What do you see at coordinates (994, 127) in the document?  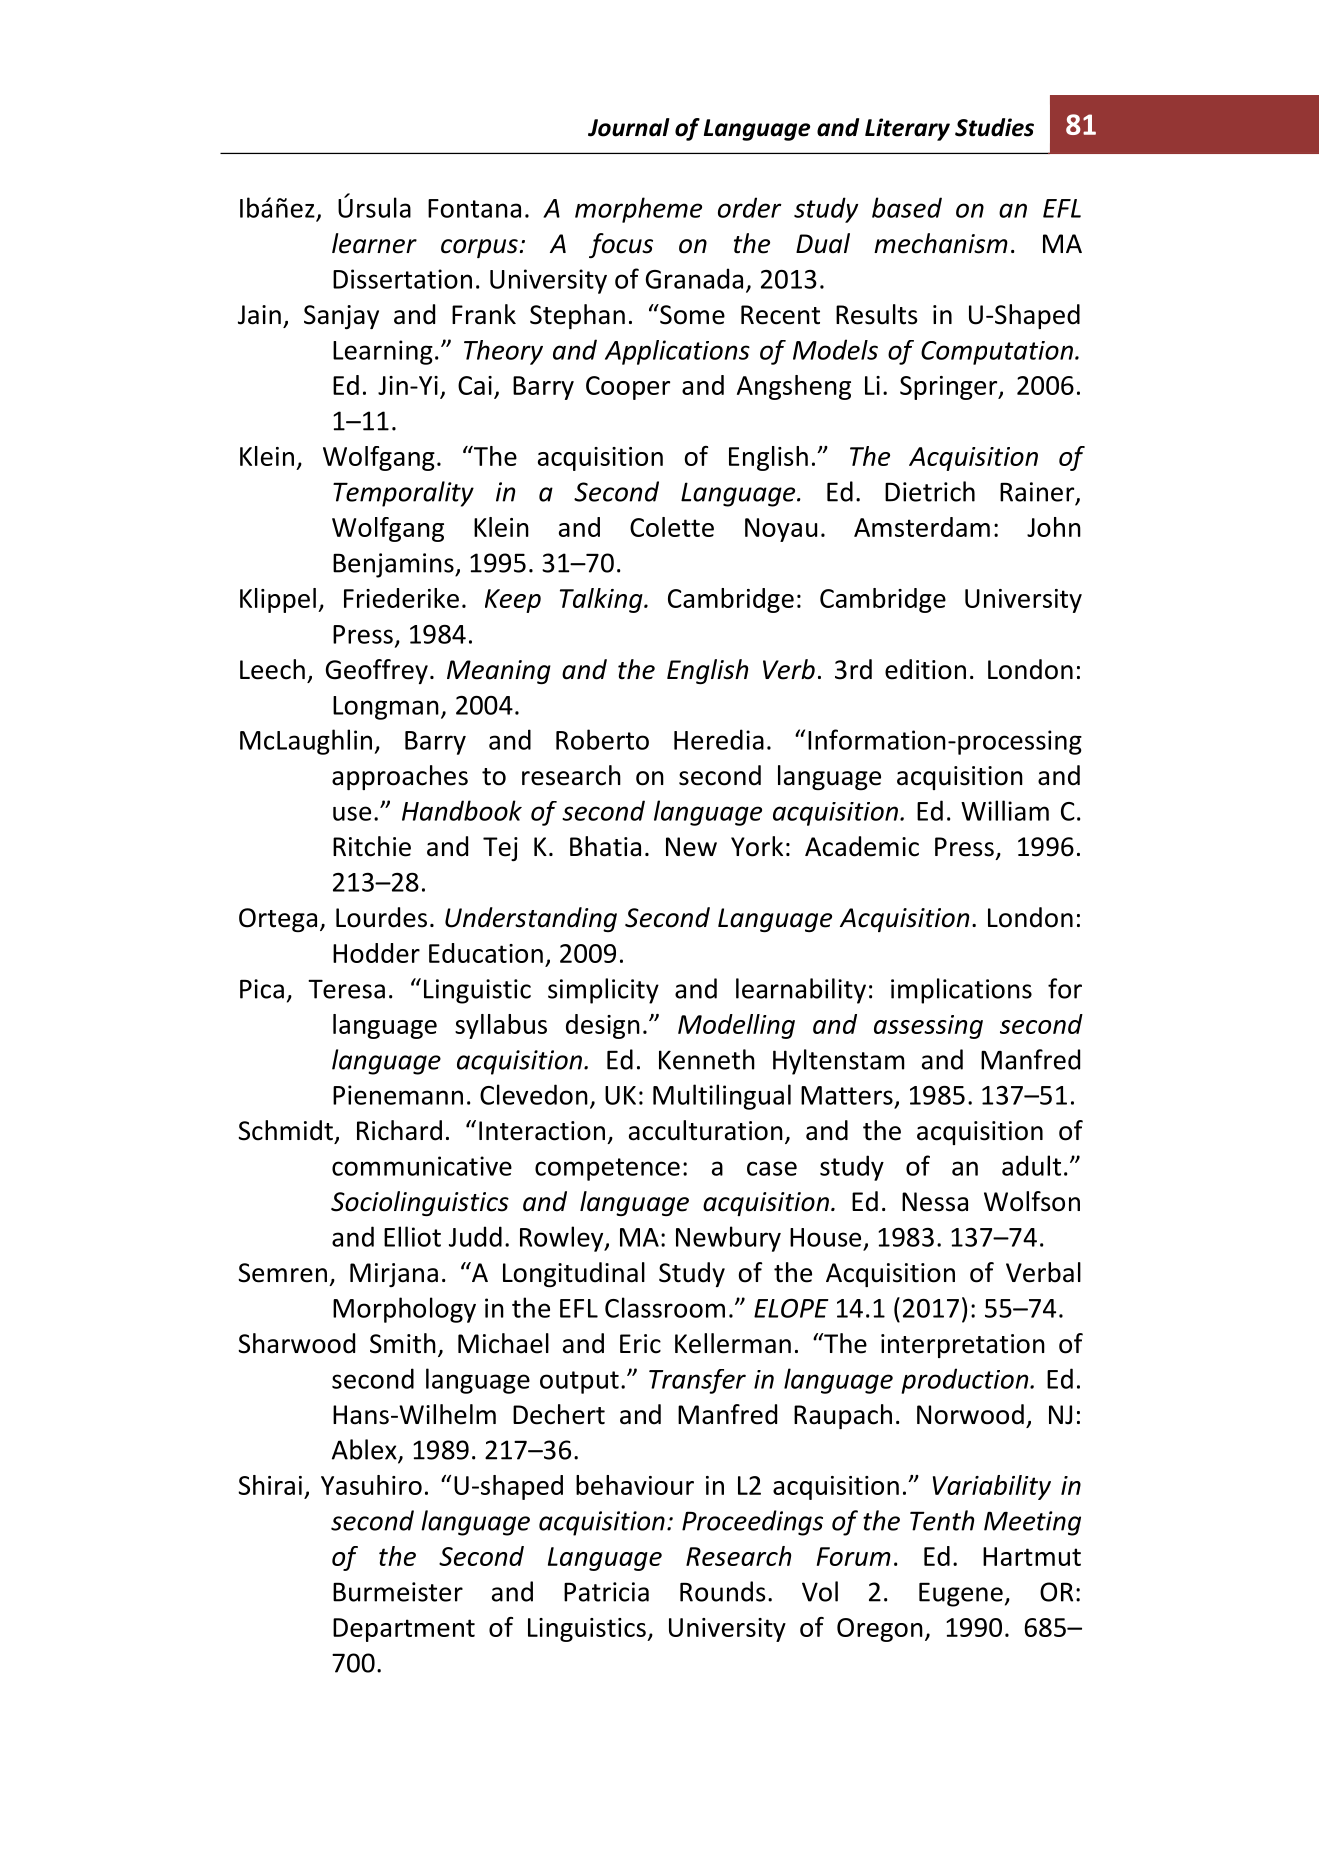 I see `Studies` at bounding box center [994, 127].
